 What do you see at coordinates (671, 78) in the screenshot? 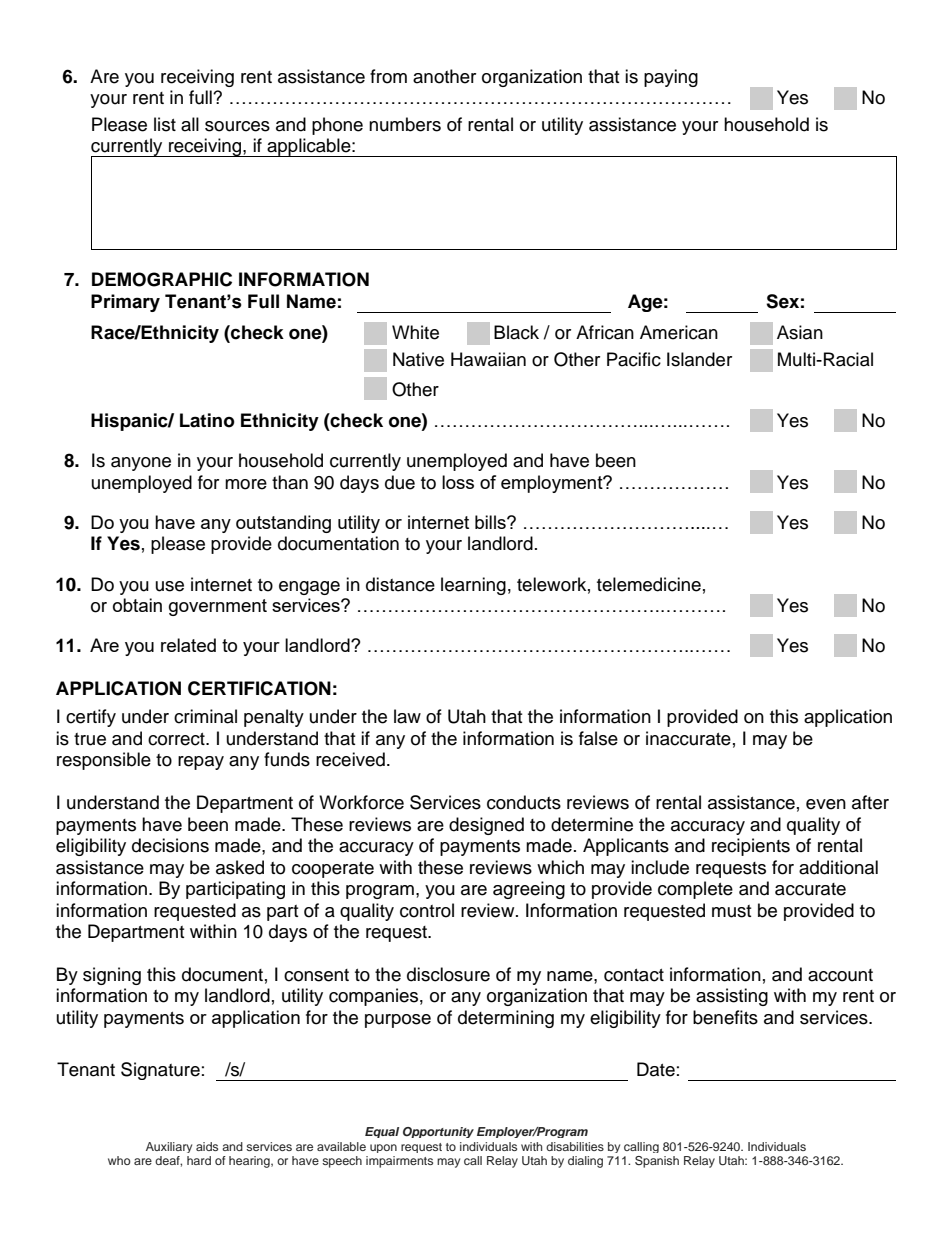
I see `paying` at bounding box center [671, 78].
